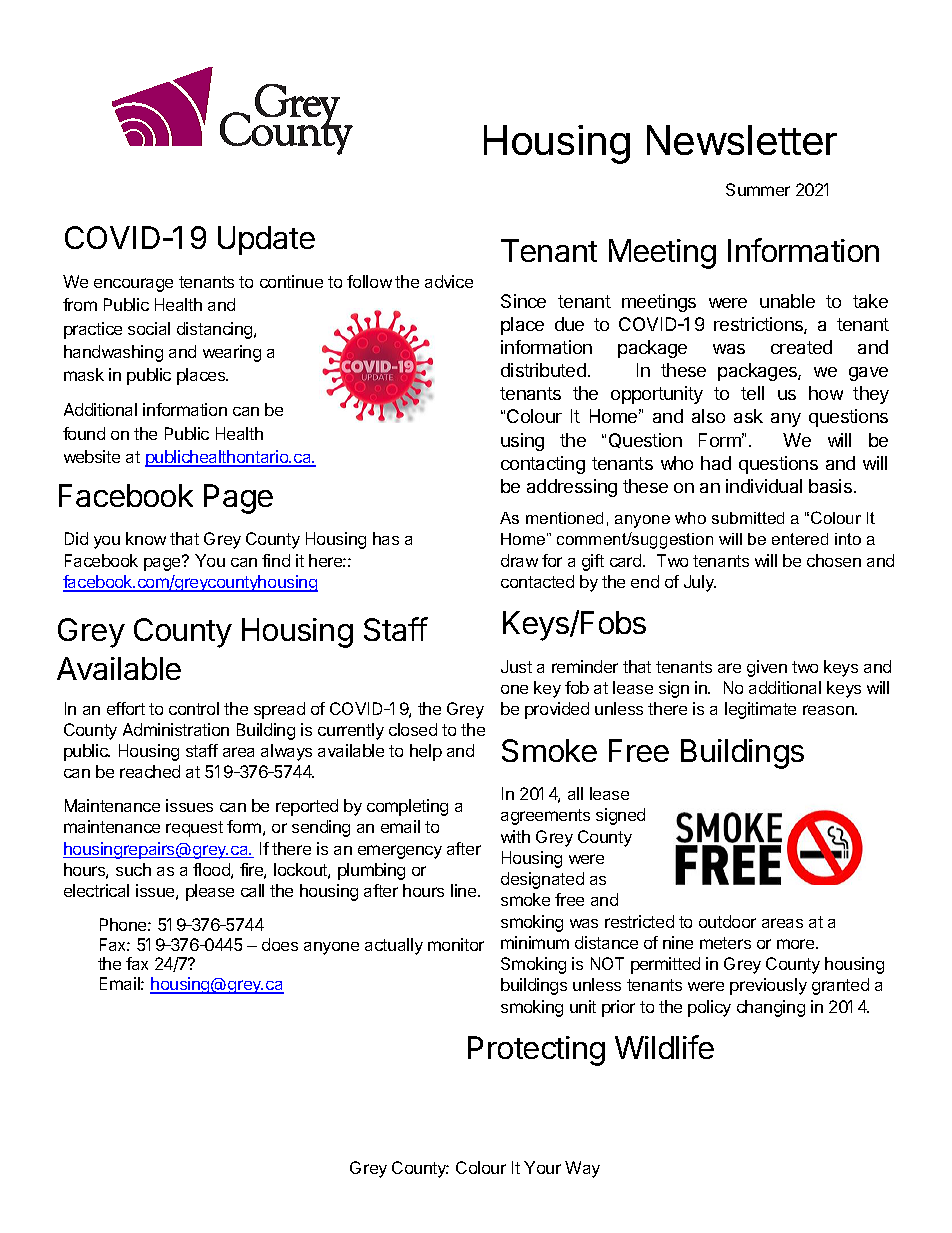 This screenshot has width=952, height=1233. I want to click on Your, so click(542, 1167).
